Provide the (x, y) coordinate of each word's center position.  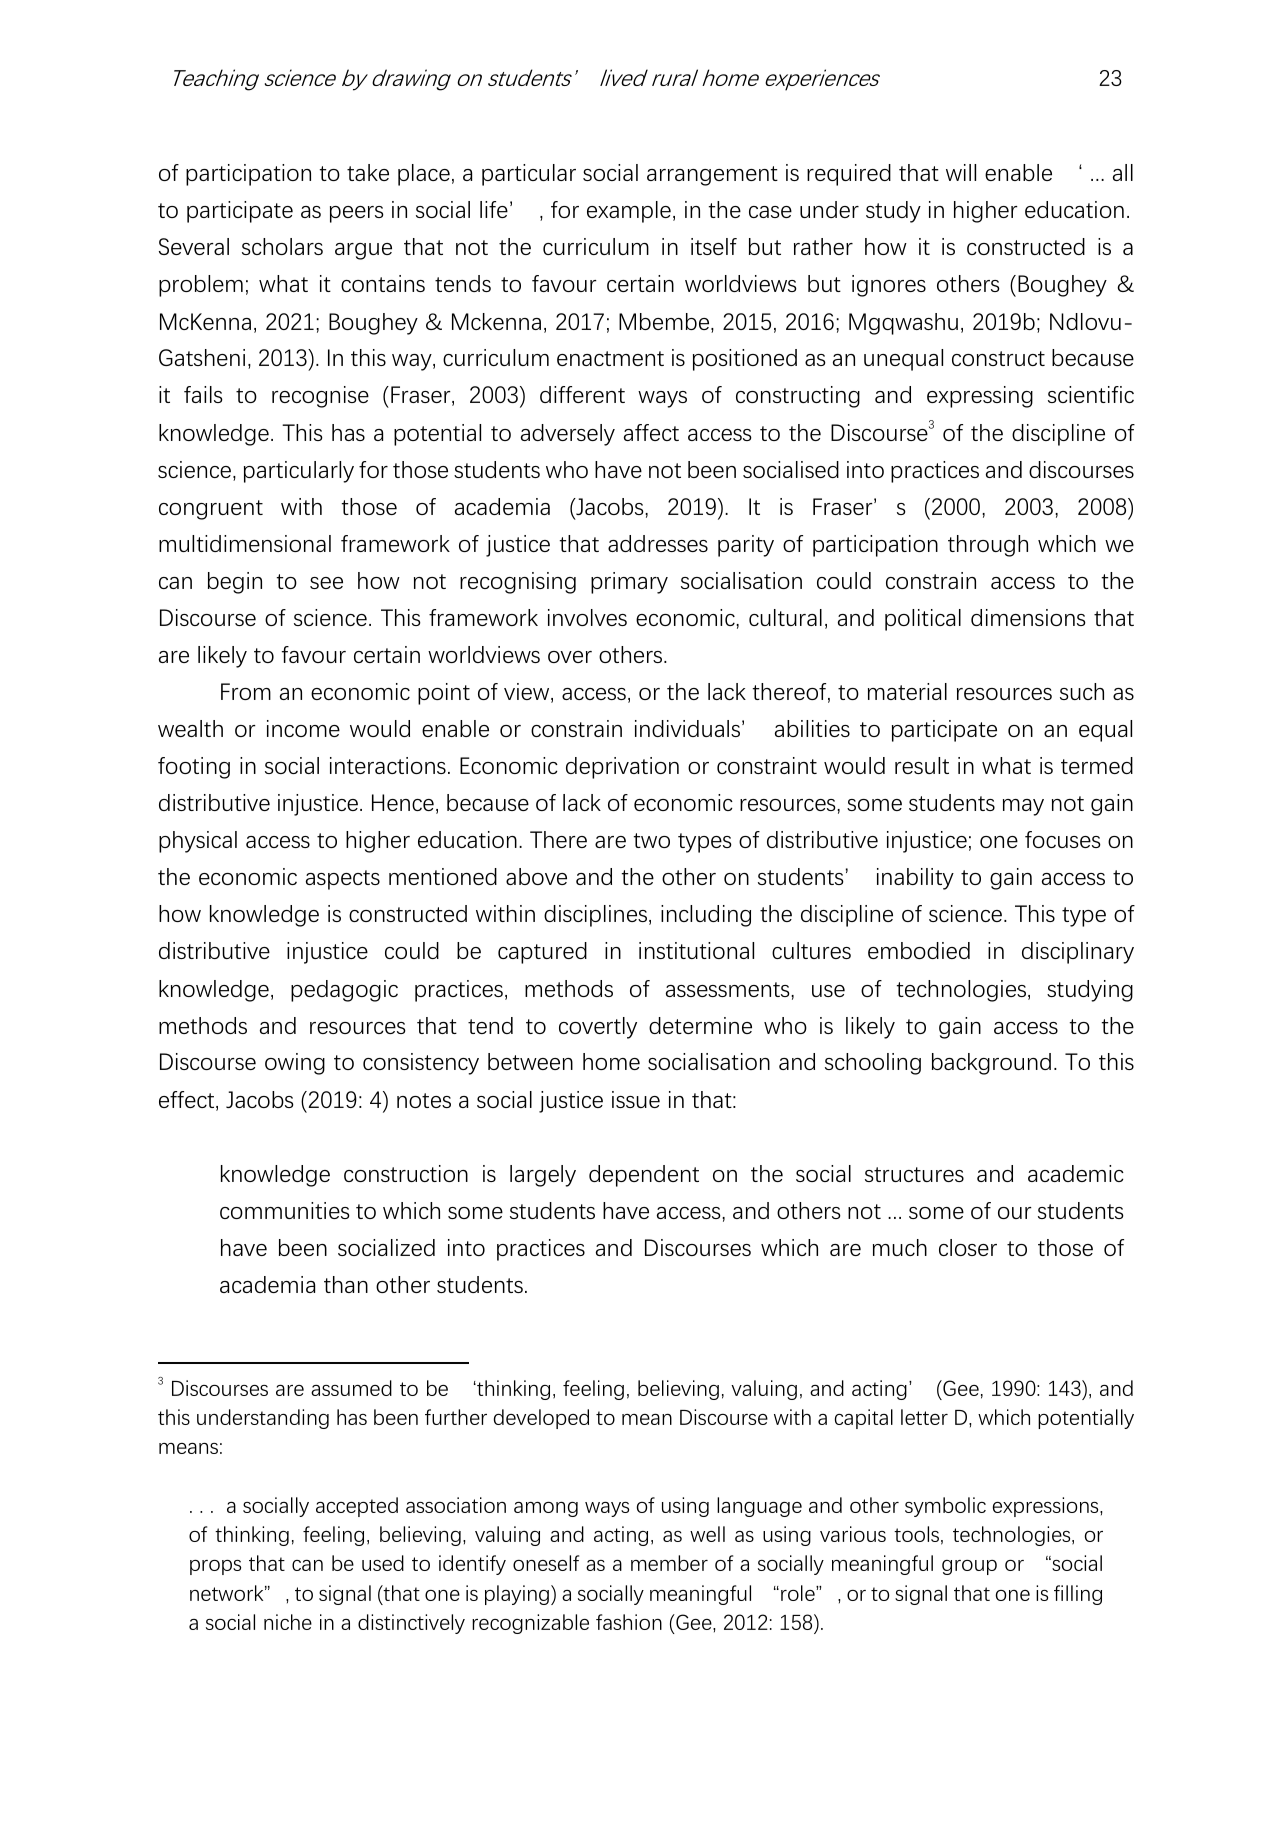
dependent (644, 1176)
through (988, 546)
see (326, 583)
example (629, 212)
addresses (658, 543)
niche (288, 1622)
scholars (282, 246)
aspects (343, 880)
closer (968, 1247)
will (961, 172)
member (669, 1563)
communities (285, 1210)
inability (915, 879)
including (706, 916)
